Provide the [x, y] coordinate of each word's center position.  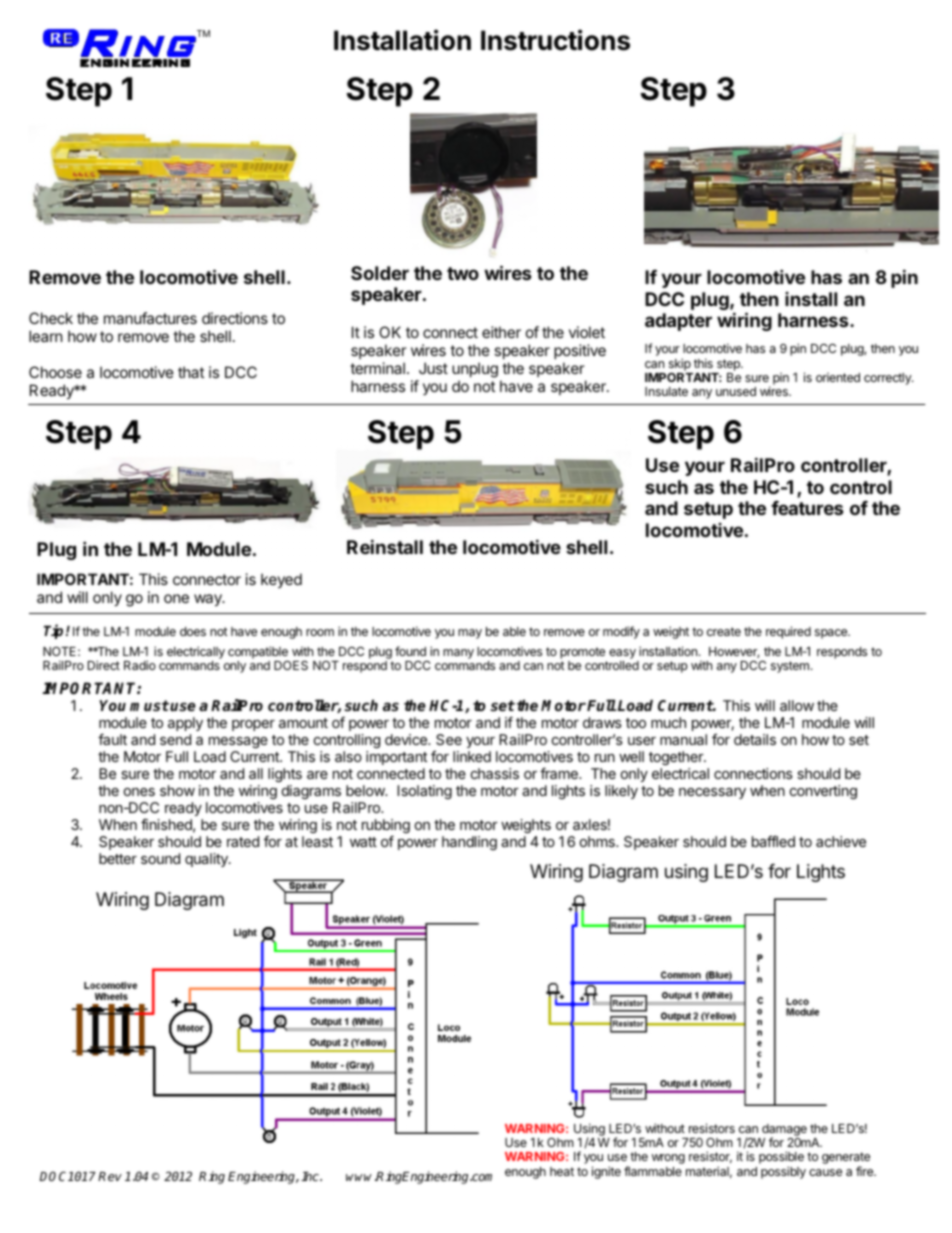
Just [433, 368]
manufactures [150, 318]
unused [736, 391]
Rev [110, 1176]
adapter [678, 322]
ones [139, 792]
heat [562, 1171]
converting [823, 792]
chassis [495, 773]
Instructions [555, 40]
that [191, 372]
